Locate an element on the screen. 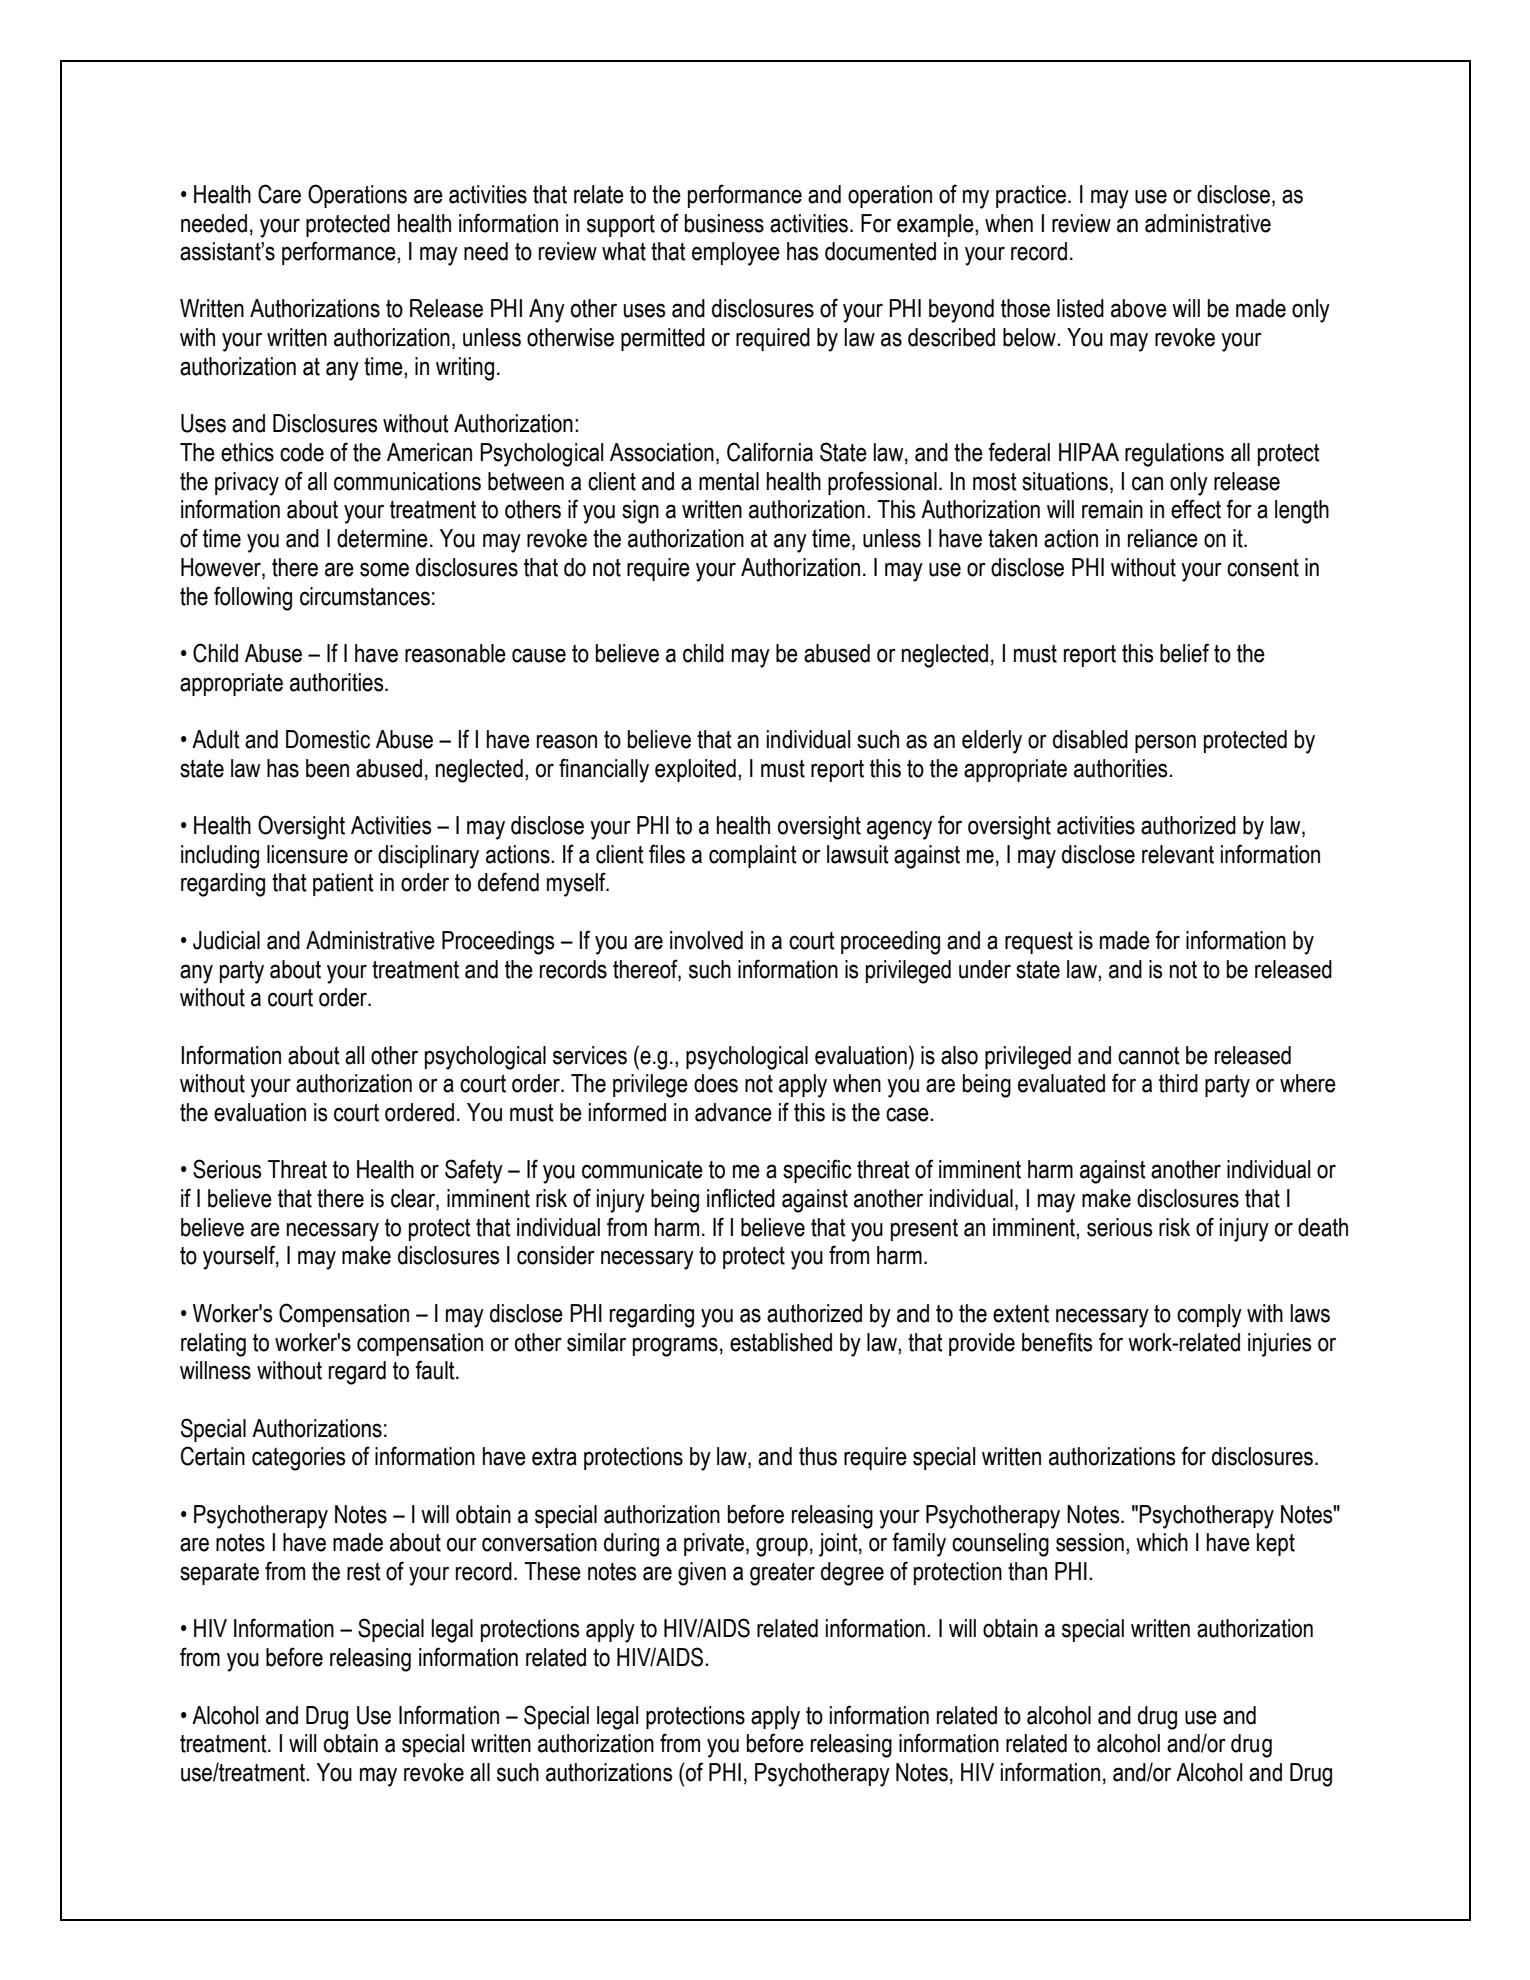 This screenshot has height=1980, width=1530. employee is located at coordinates (736, 254).
